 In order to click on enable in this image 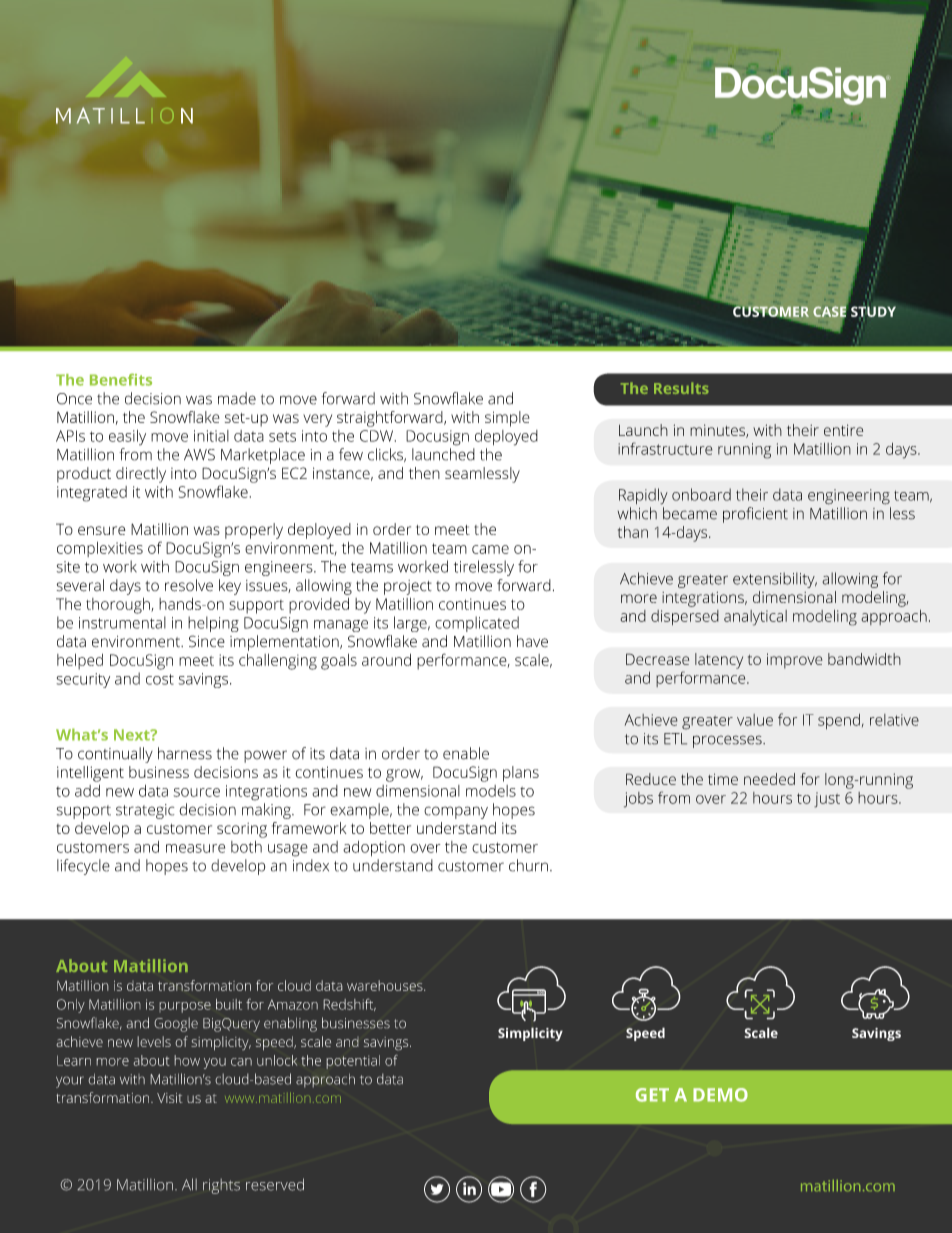, I will do `click(466, 753)`.
